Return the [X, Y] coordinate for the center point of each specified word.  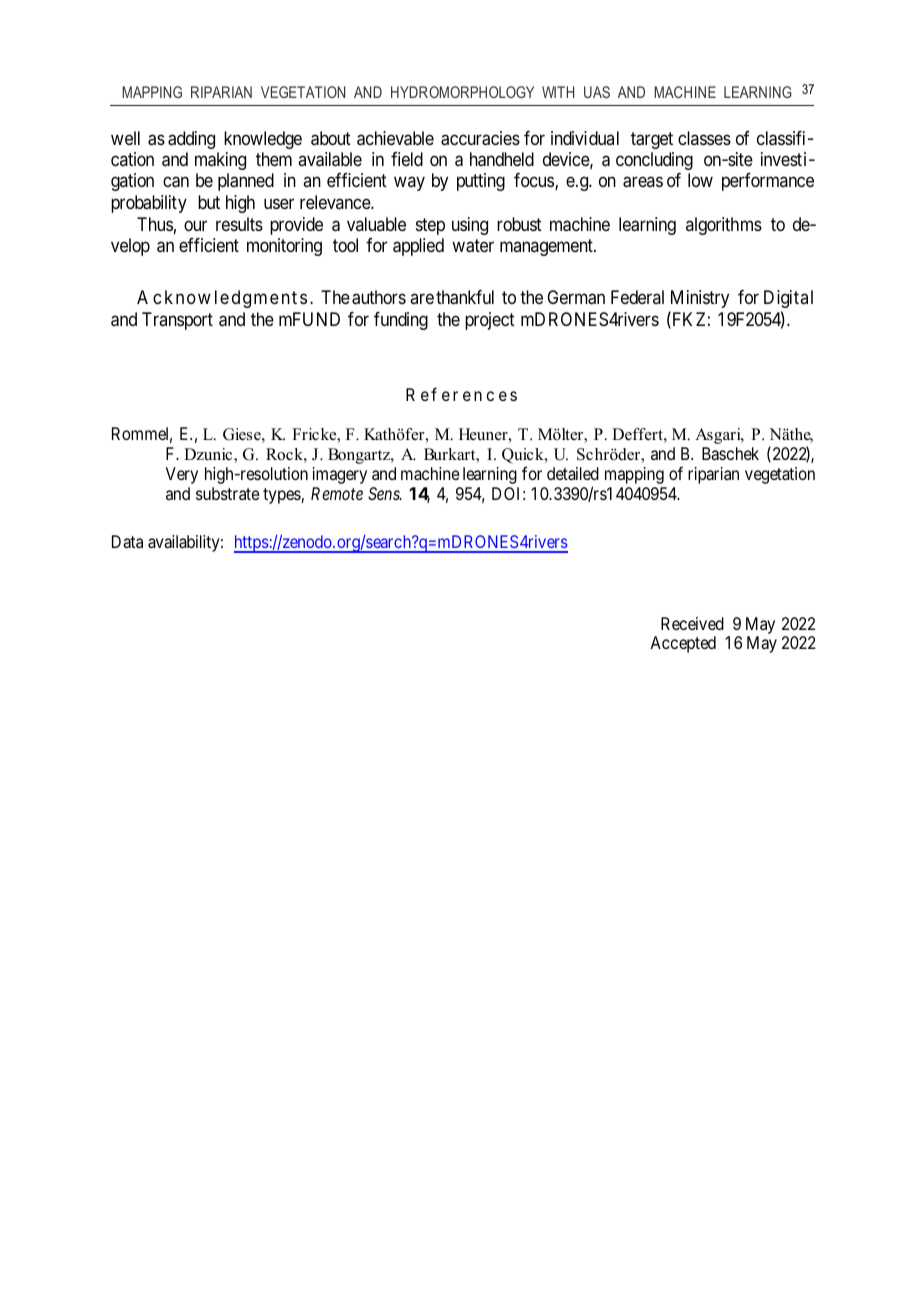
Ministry [700, 299]
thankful [465, 297]
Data [127, 541]
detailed [573, 473]
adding [191, 140]
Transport [177, 321]
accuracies [480, 138]
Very [182, 475]
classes [704, 138]
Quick [524, 456]
